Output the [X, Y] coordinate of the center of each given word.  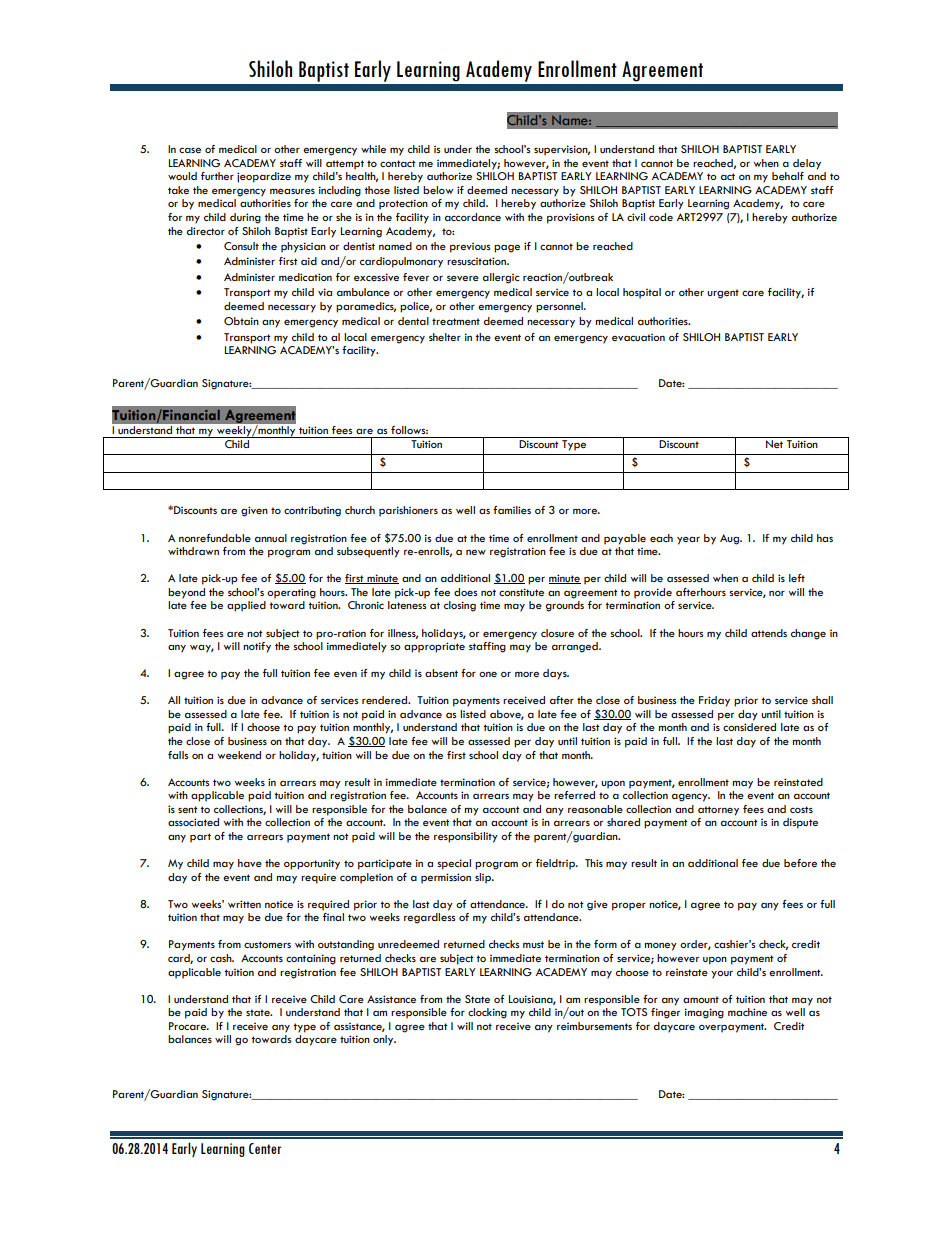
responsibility [466, 837]
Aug [730, 539]
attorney [718, 811]
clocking [487, 1013]
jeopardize [264, 177]
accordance [473, 217]
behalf [788, 176]
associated [193, 822]
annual [271, 538]
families [512, 510]
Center [265, 1148]
